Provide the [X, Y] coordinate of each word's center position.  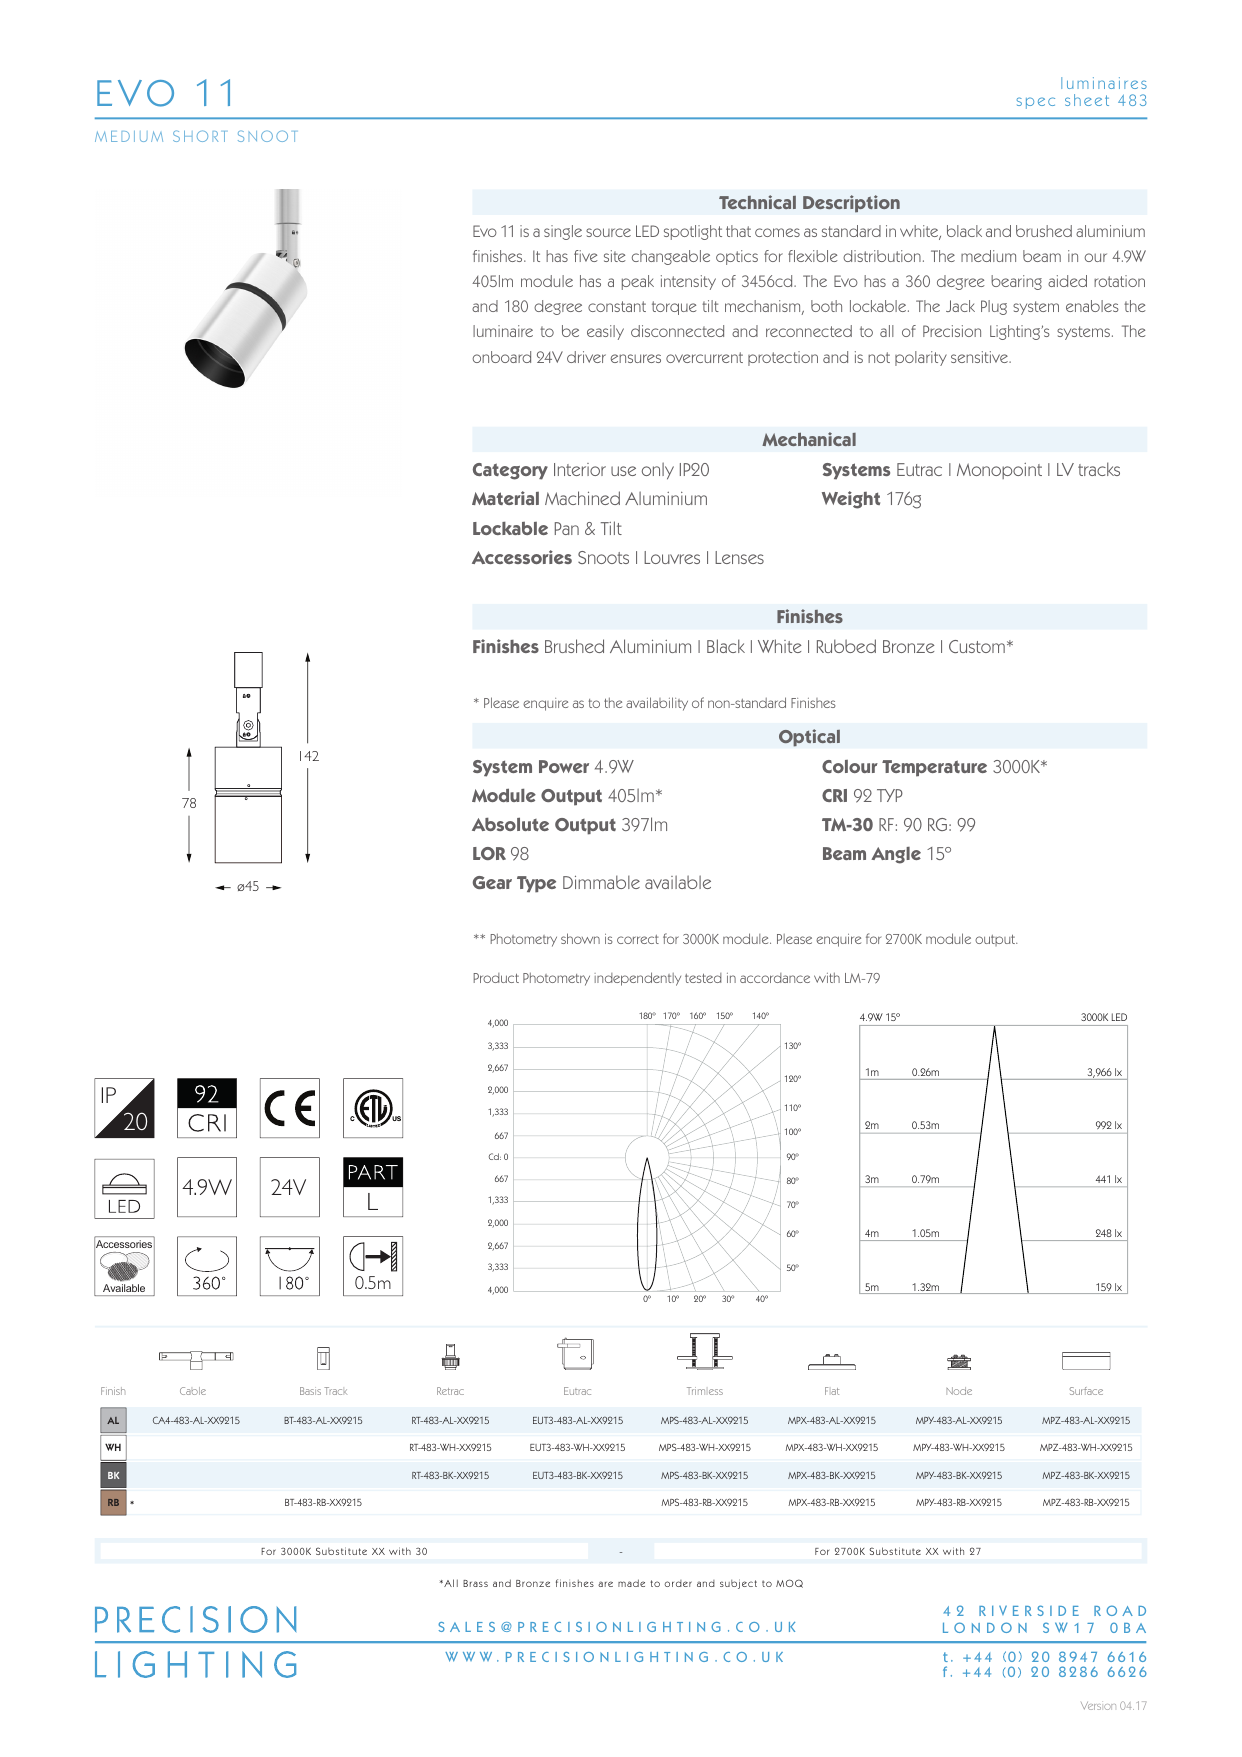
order [678, 1583]
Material [505, 498]
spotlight [693, 232]
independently [637, 979]
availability [657, 704]
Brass [475, 1583]
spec [1036, 103]
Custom [977, 646]
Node [959, 1391]
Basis [310, 1391]
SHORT [199, 136]
